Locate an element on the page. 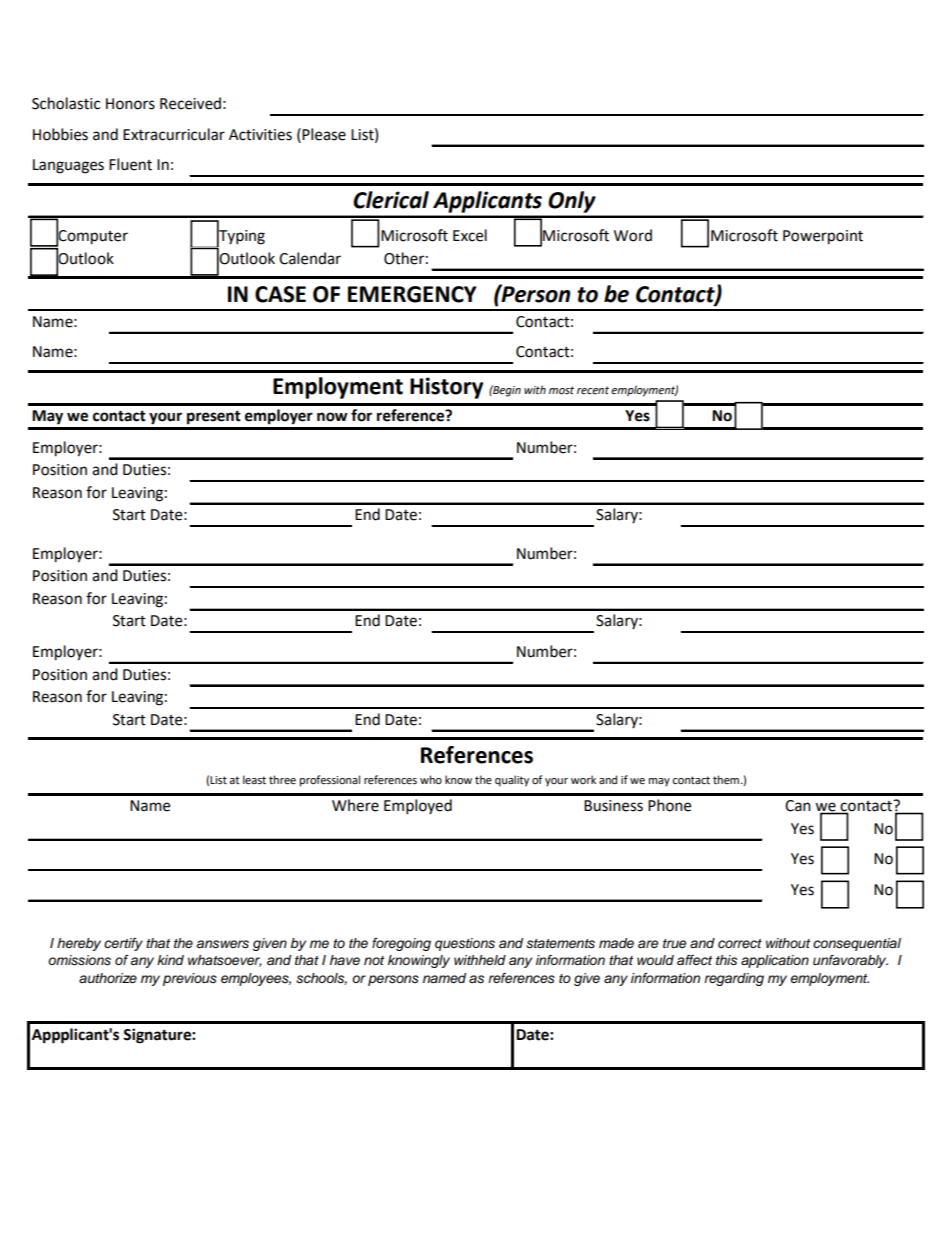 This image has height=1233, width=952. present is located at coordinates (214, 418).
